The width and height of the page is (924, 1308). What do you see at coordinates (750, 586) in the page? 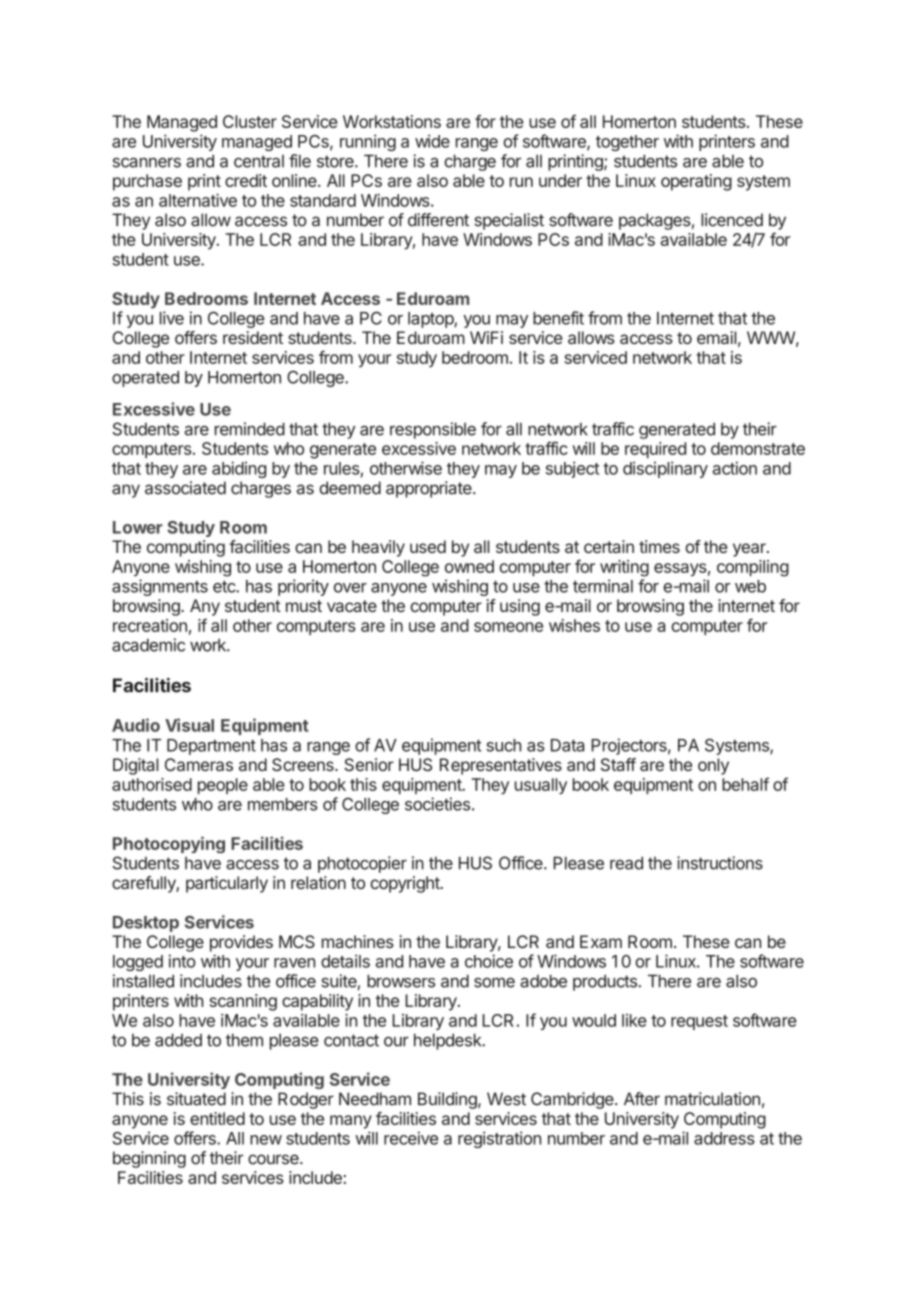
I see `web` at bounding box center [750, 586].
